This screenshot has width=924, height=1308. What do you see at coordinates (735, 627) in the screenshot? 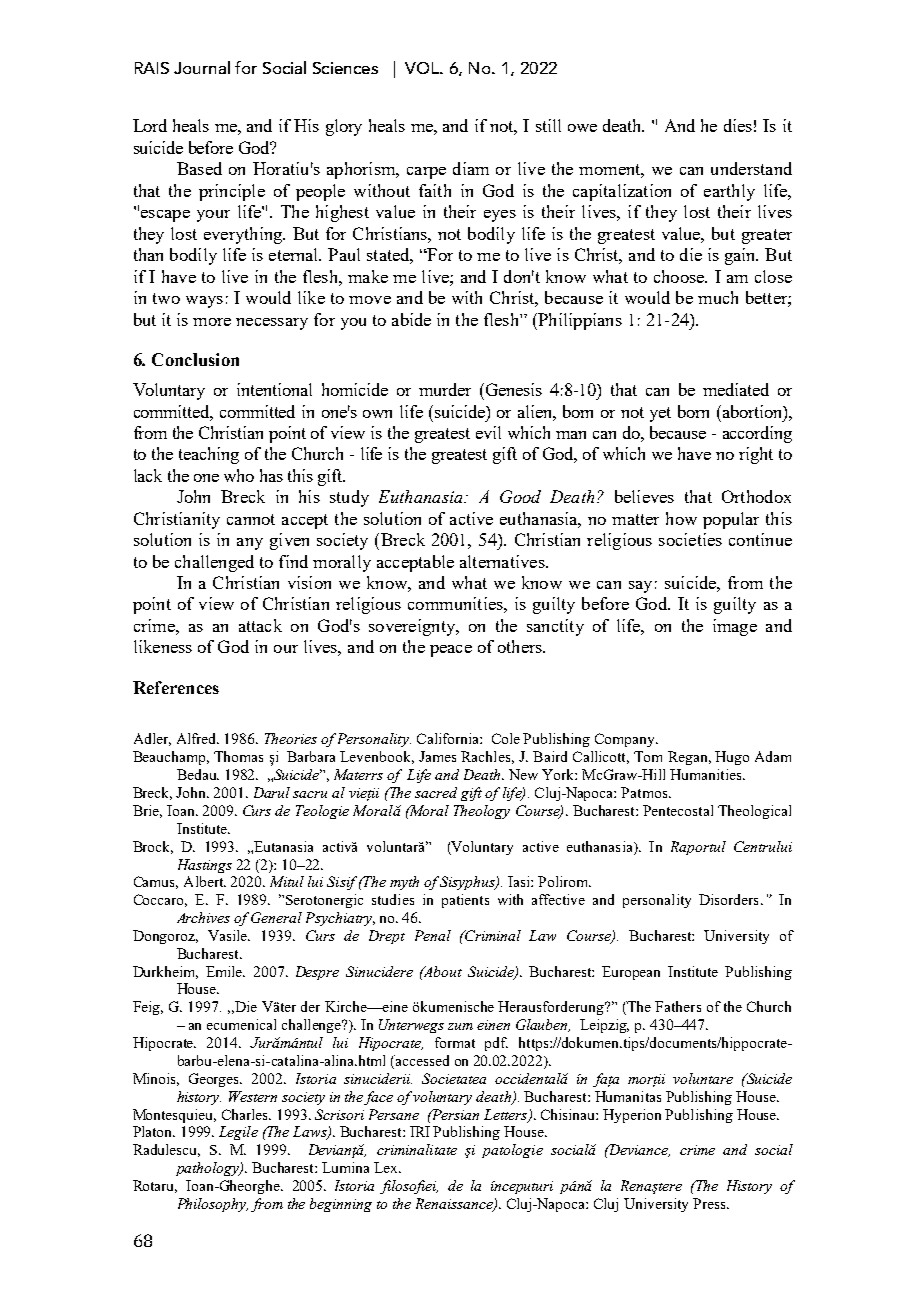
I see `image` at bounding box center [735, 627].
